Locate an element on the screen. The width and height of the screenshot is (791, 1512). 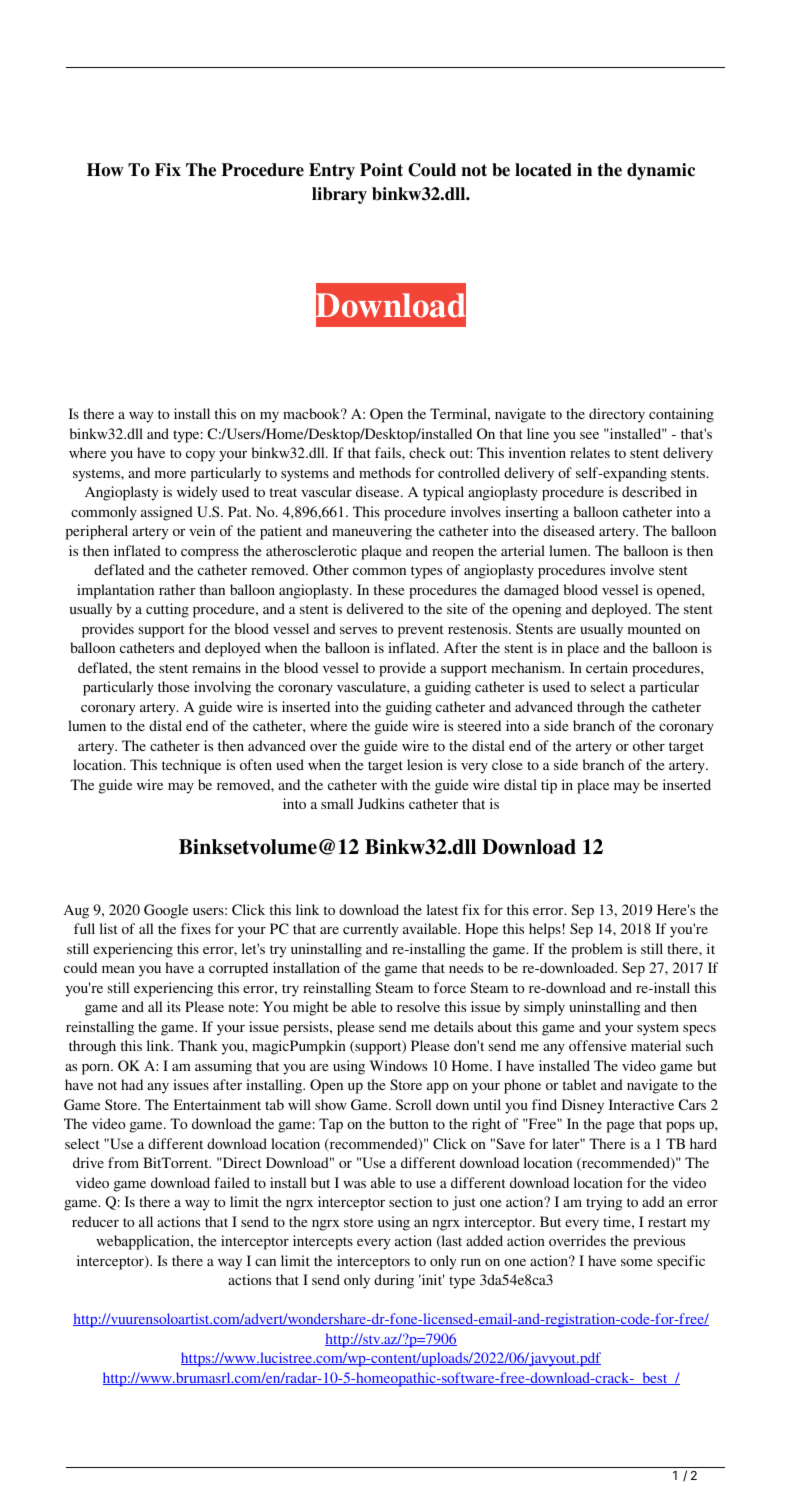
some is located at coordinates (636, 1262).
